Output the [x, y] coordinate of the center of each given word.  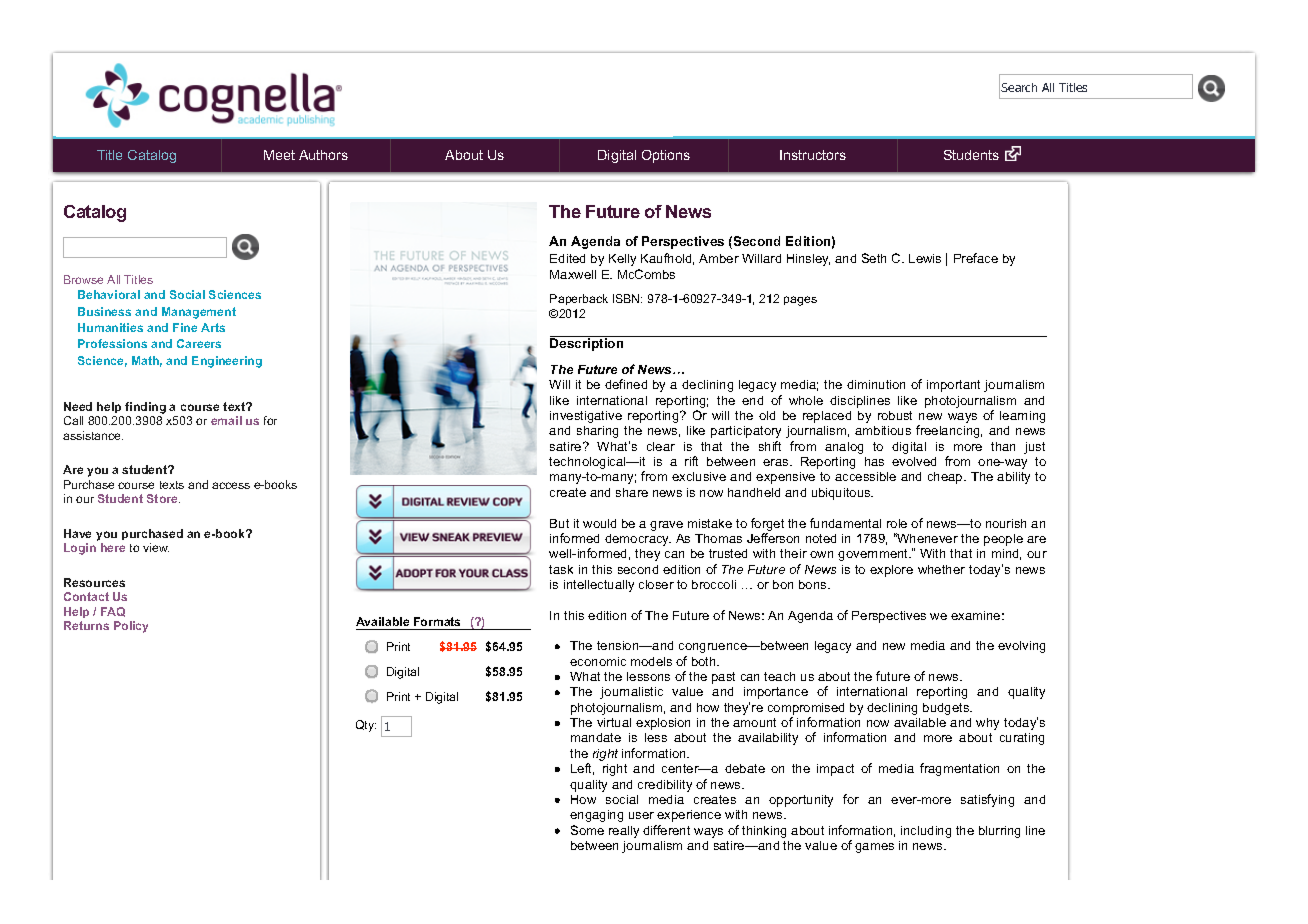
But [559, 523]
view [156, 547]
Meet [279, 155]
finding [145, 408]
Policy [131, 627]
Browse [83, 279]
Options [666, 156]
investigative [586, 417]
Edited [567, 258]
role [897, 523]
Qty [366, 726]
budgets [947, 709]
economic [598, 661]
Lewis [925, 258]
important [953, 386]
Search [1019, 87]
